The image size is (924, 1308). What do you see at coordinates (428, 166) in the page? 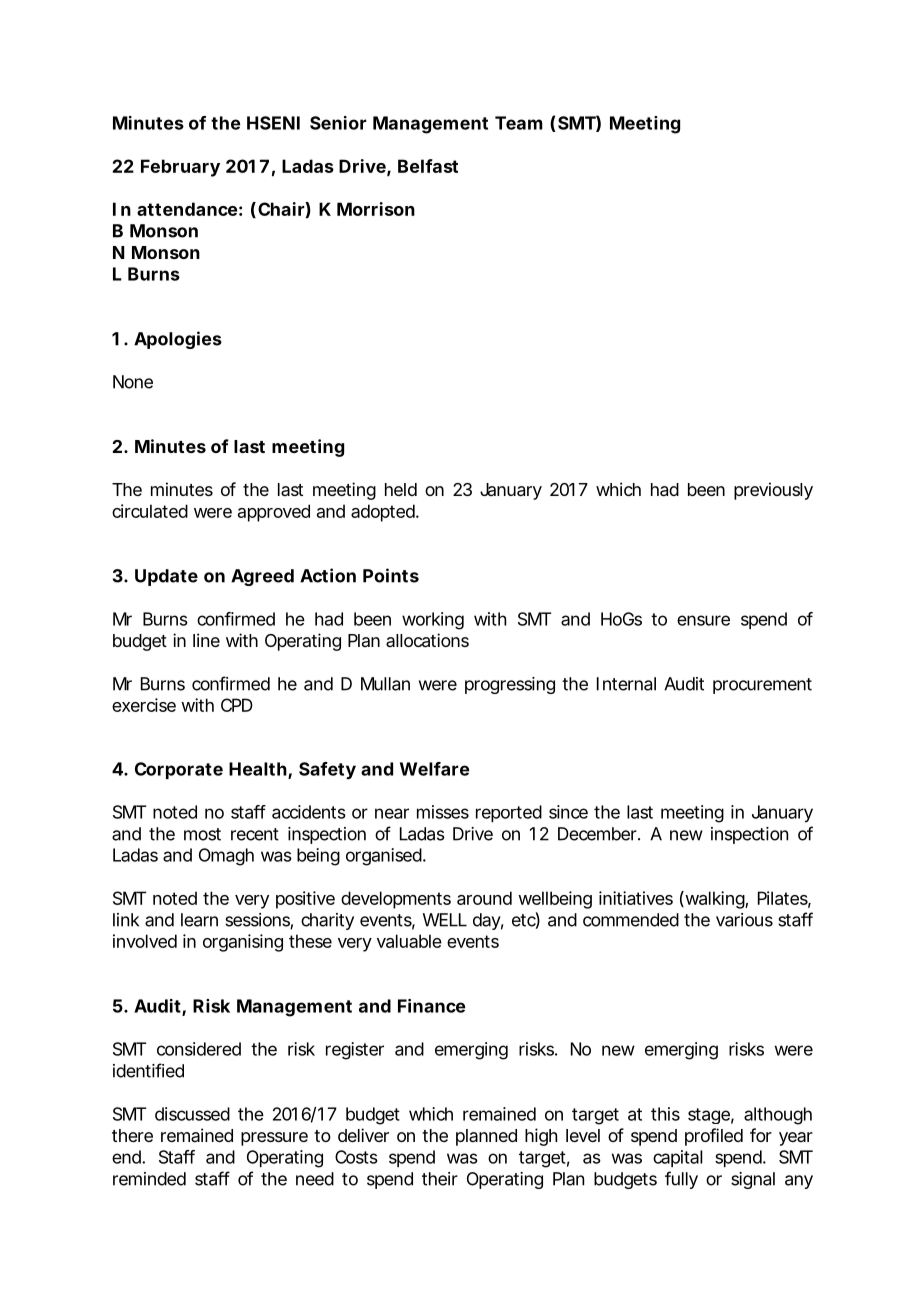
I see `Belfast` at bounding box center [428, 166].
